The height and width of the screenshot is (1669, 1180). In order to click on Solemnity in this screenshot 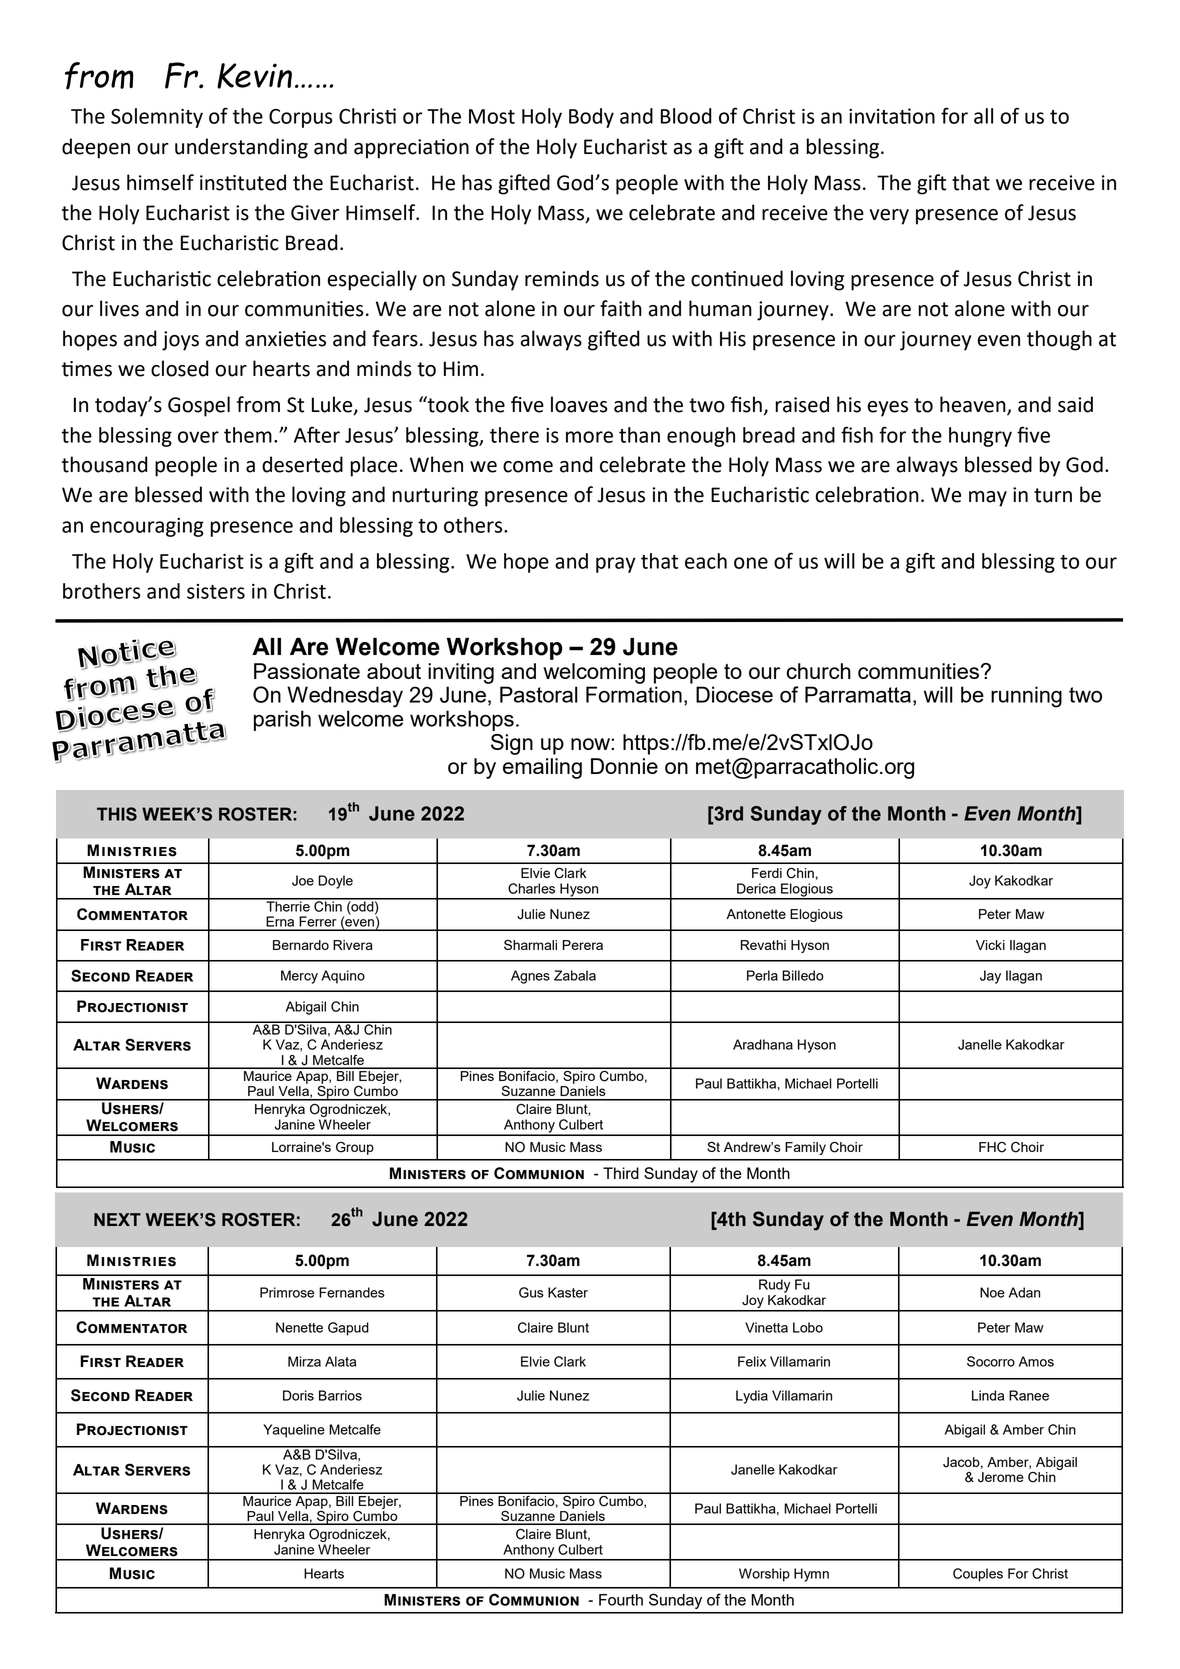, I will do `click(157, 118)`.
